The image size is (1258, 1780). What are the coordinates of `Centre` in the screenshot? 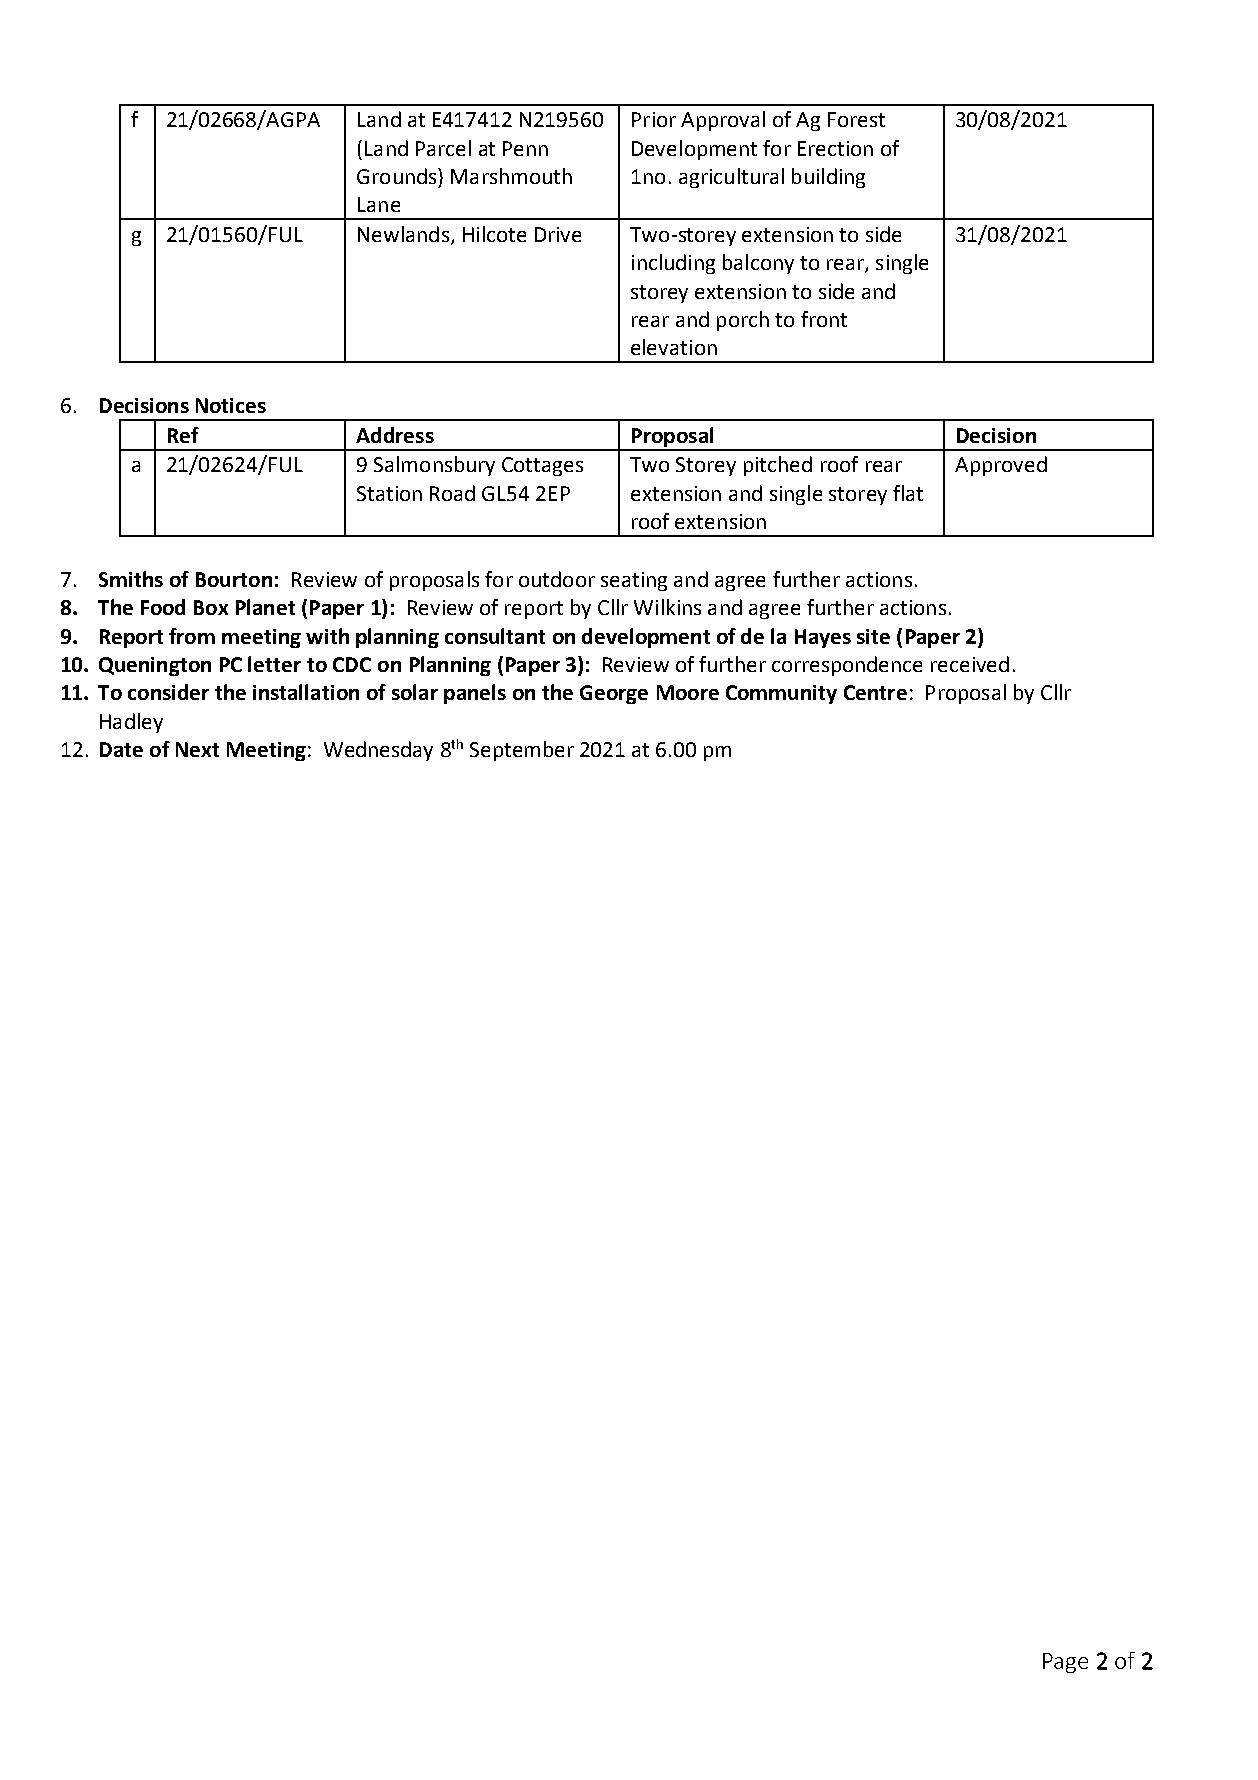 It's located at (875, 692).
